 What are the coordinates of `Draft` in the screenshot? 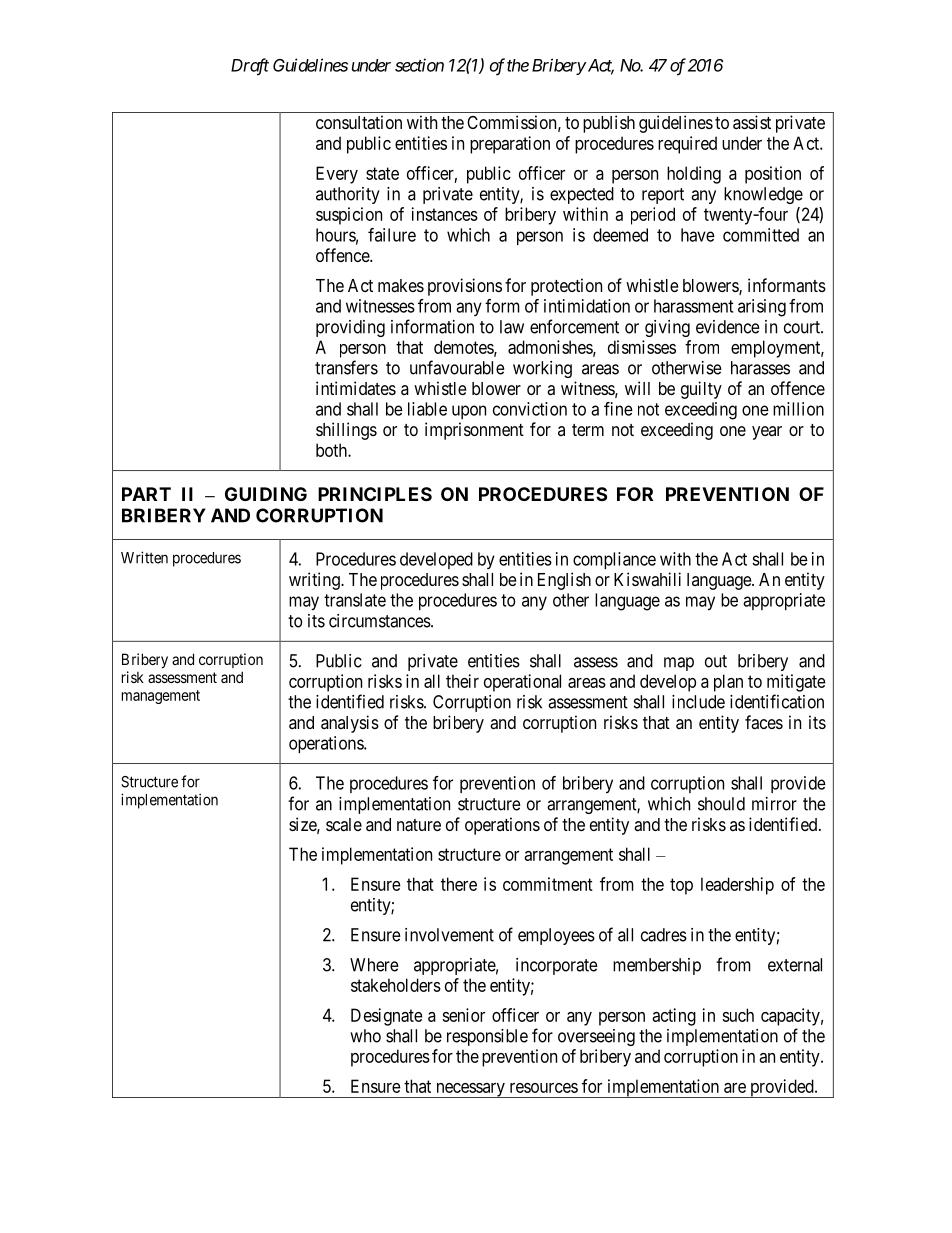 It's located at (250, 67).
